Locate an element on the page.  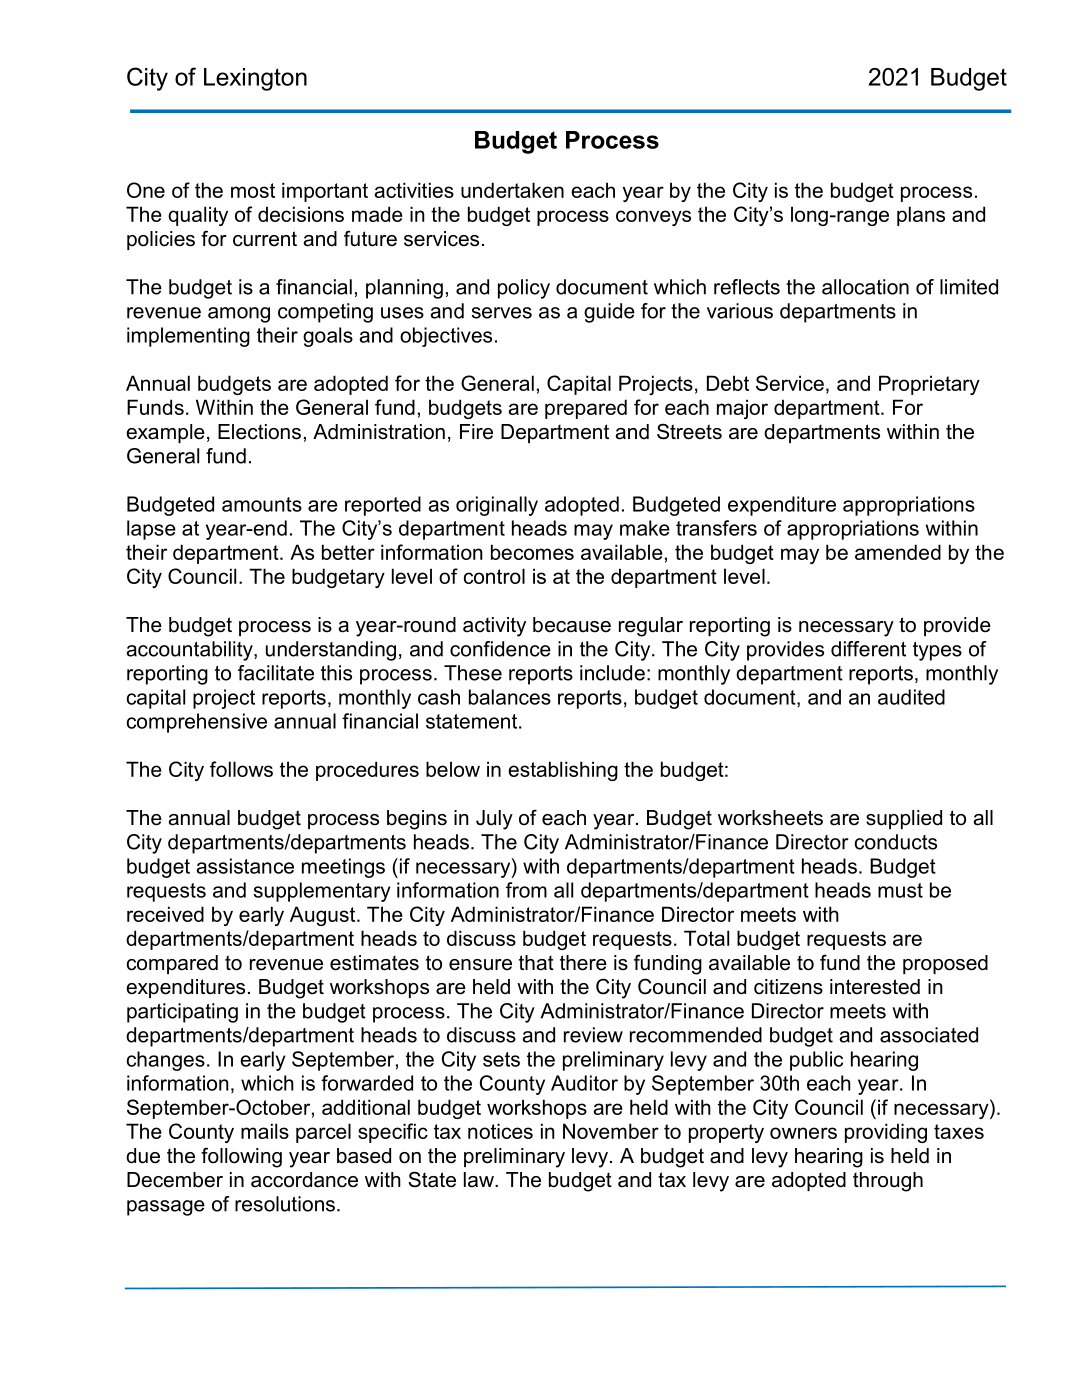
because is located at coordinates (572, 625).
